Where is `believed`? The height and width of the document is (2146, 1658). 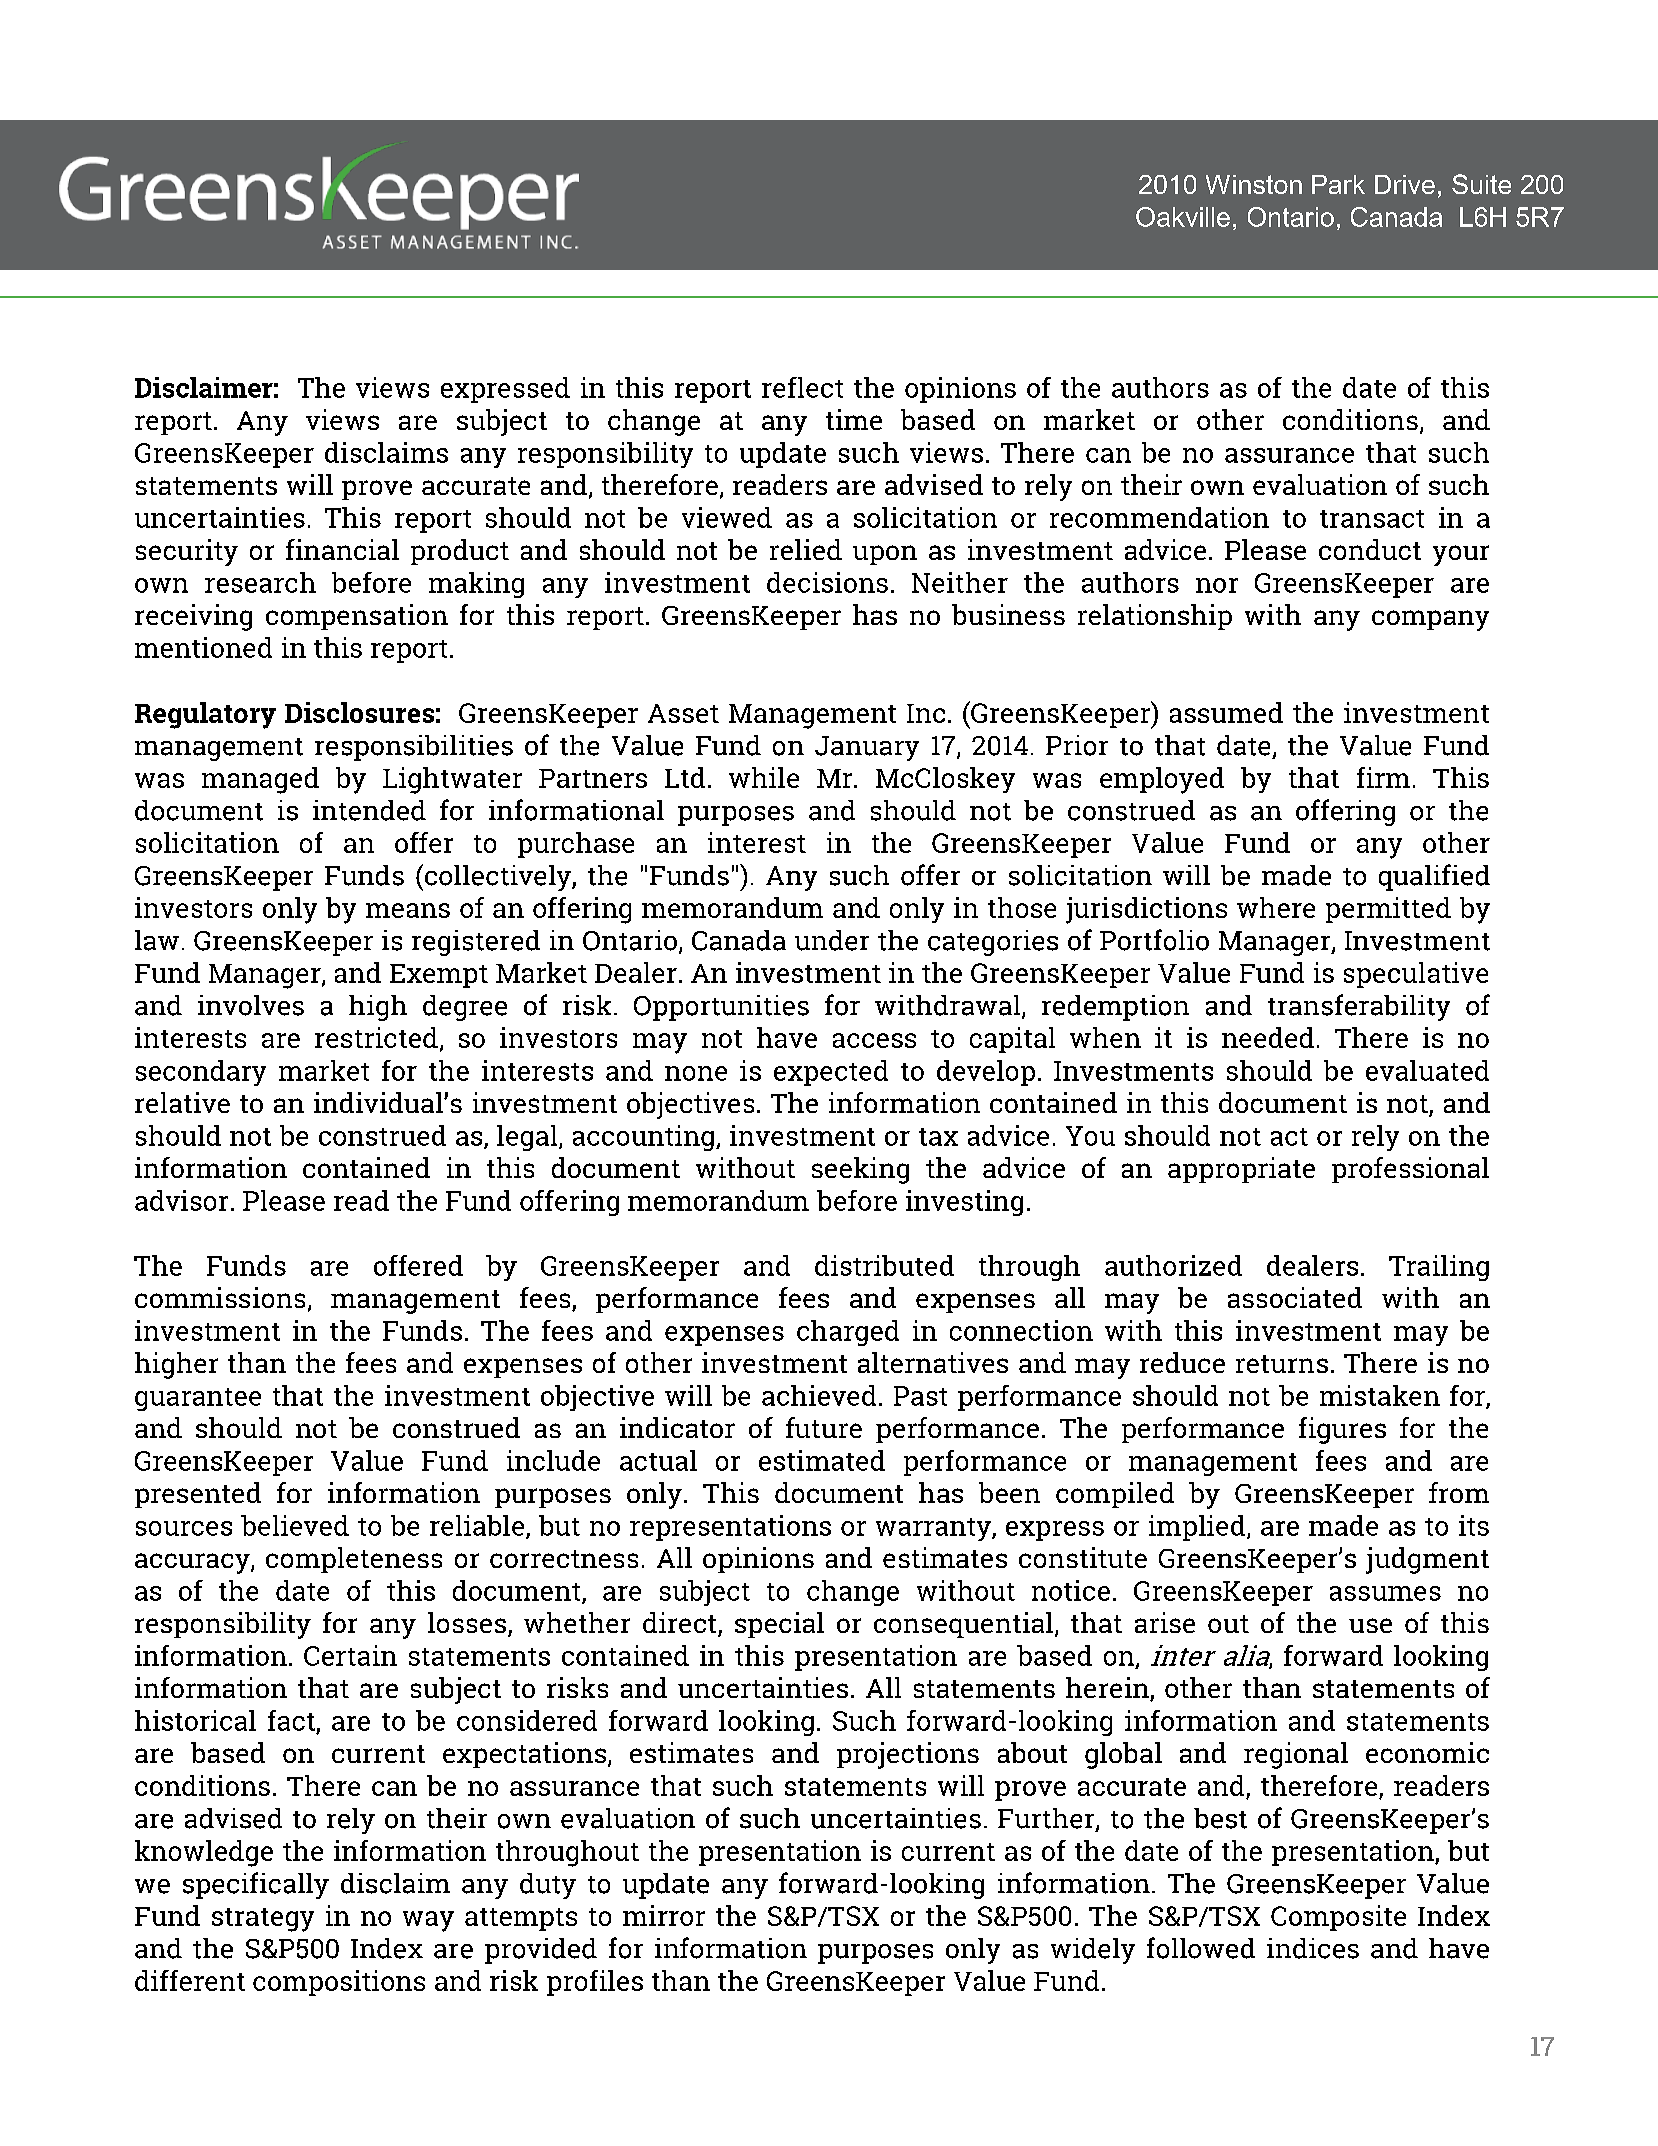
believed is located at coordinates (295, 1525).
